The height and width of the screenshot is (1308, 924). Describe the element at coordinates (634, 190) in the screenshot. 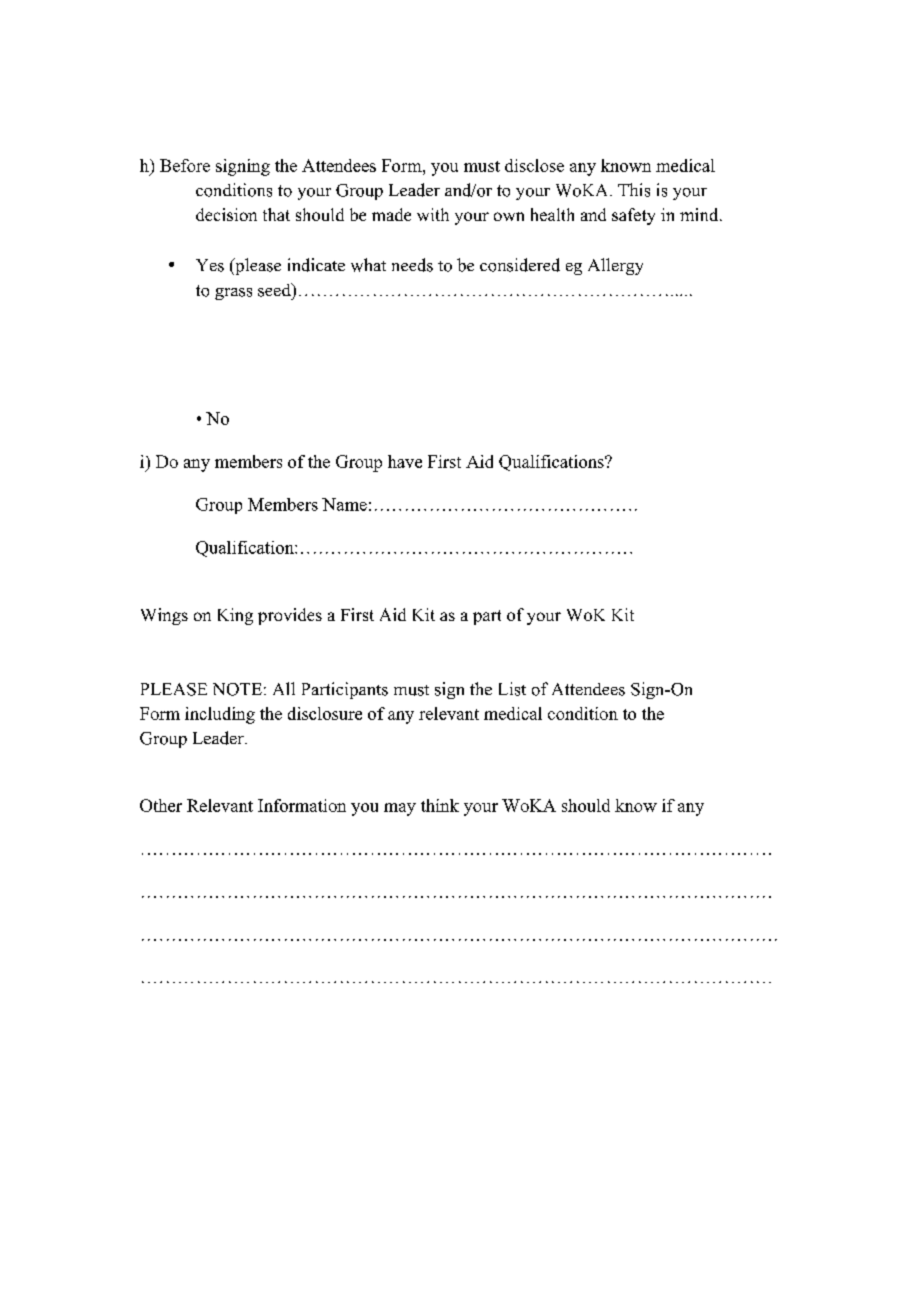

I see `This` at that location.
